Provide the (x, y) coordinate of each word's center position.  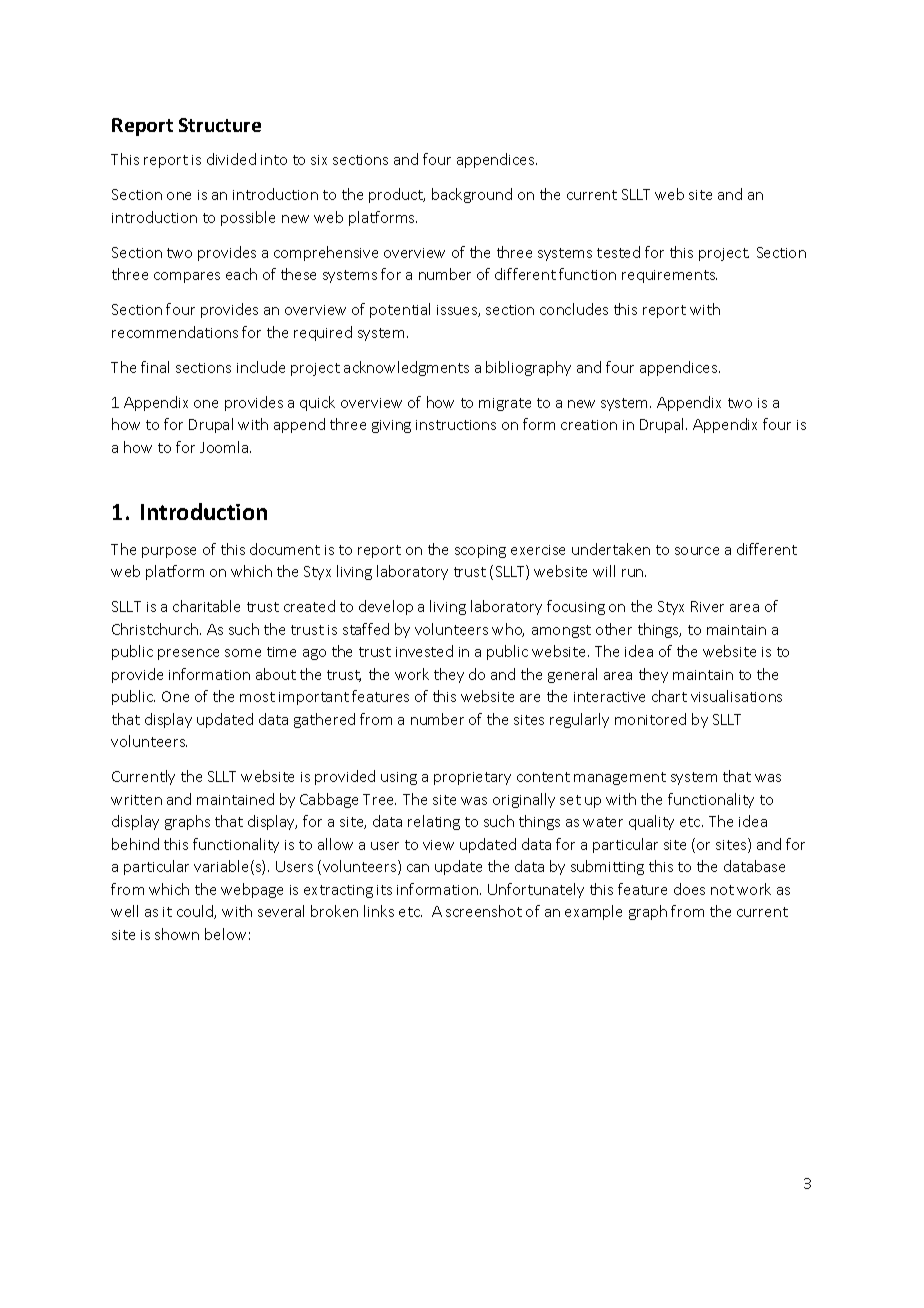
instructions (456, 425)
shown (177, 934)
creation (589, 425)
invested (424, 651)
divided (231, 159)
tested (618, 252)
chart (669, 696)
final (155, 367)
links (379, 911)
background (472, 195)
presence (188, 654)
